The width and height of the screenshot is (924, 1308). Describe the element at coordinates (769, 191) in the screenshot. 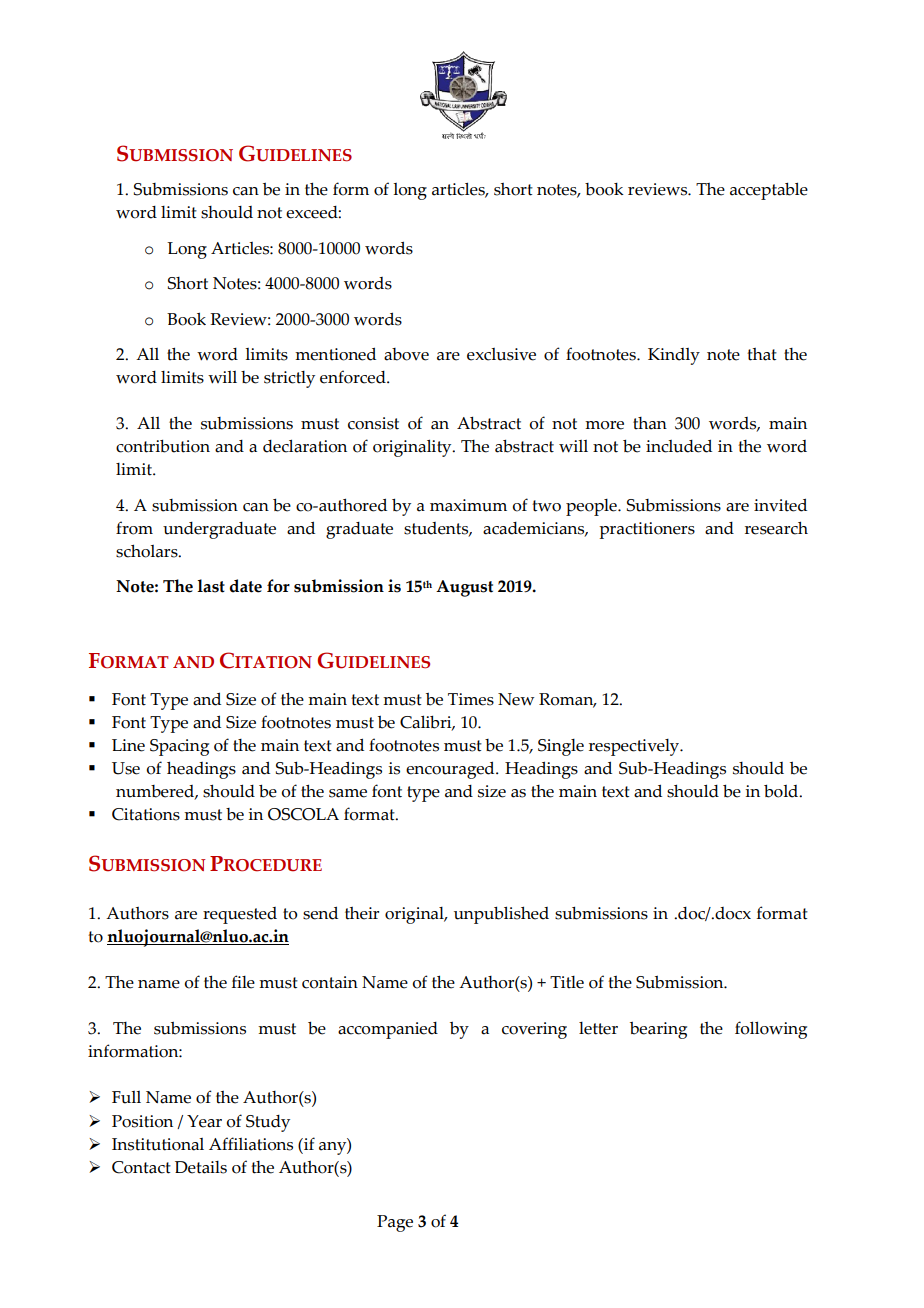

I see `acceptable` at that location.
